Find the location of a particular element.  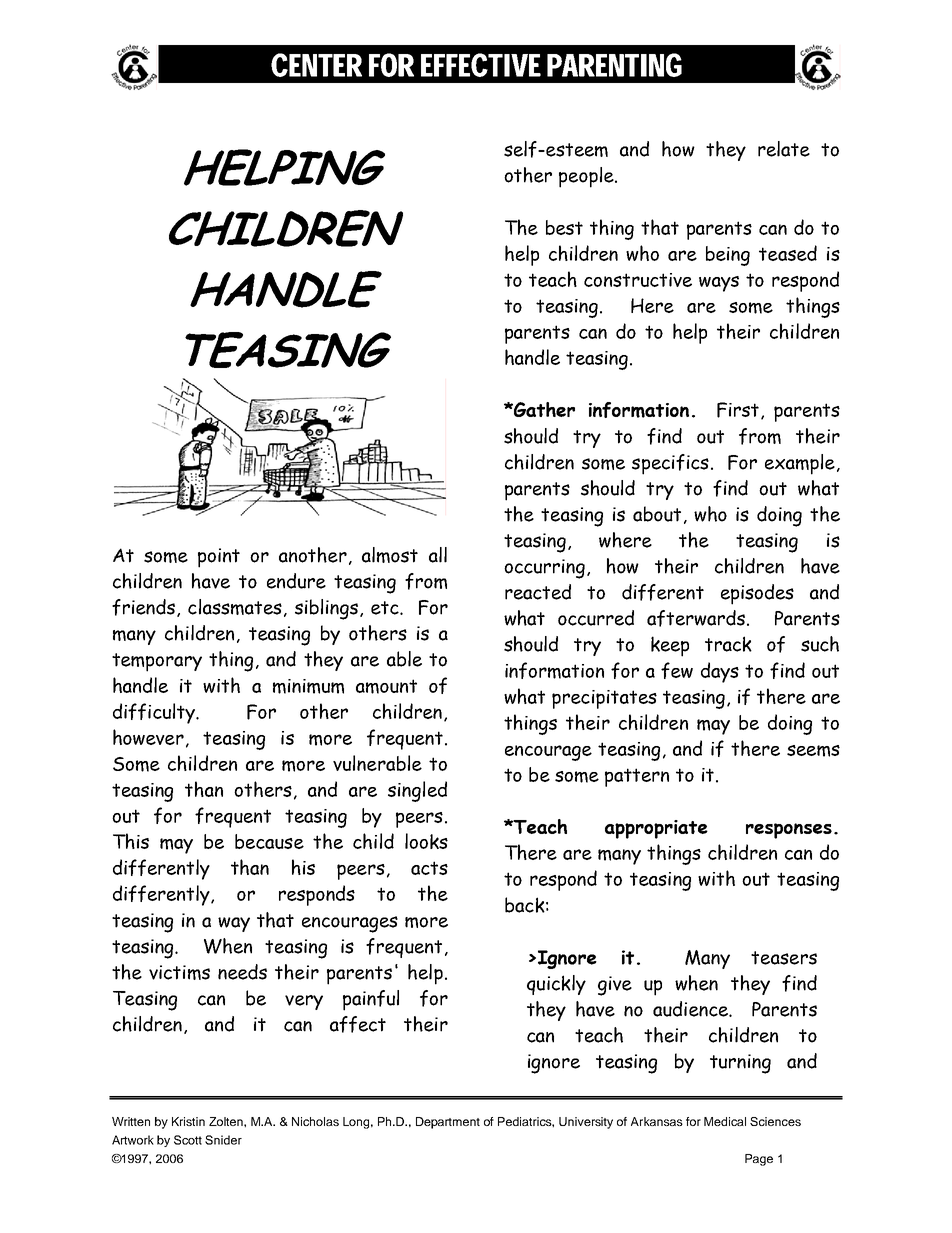

point is located at coordinates (219, 558).
